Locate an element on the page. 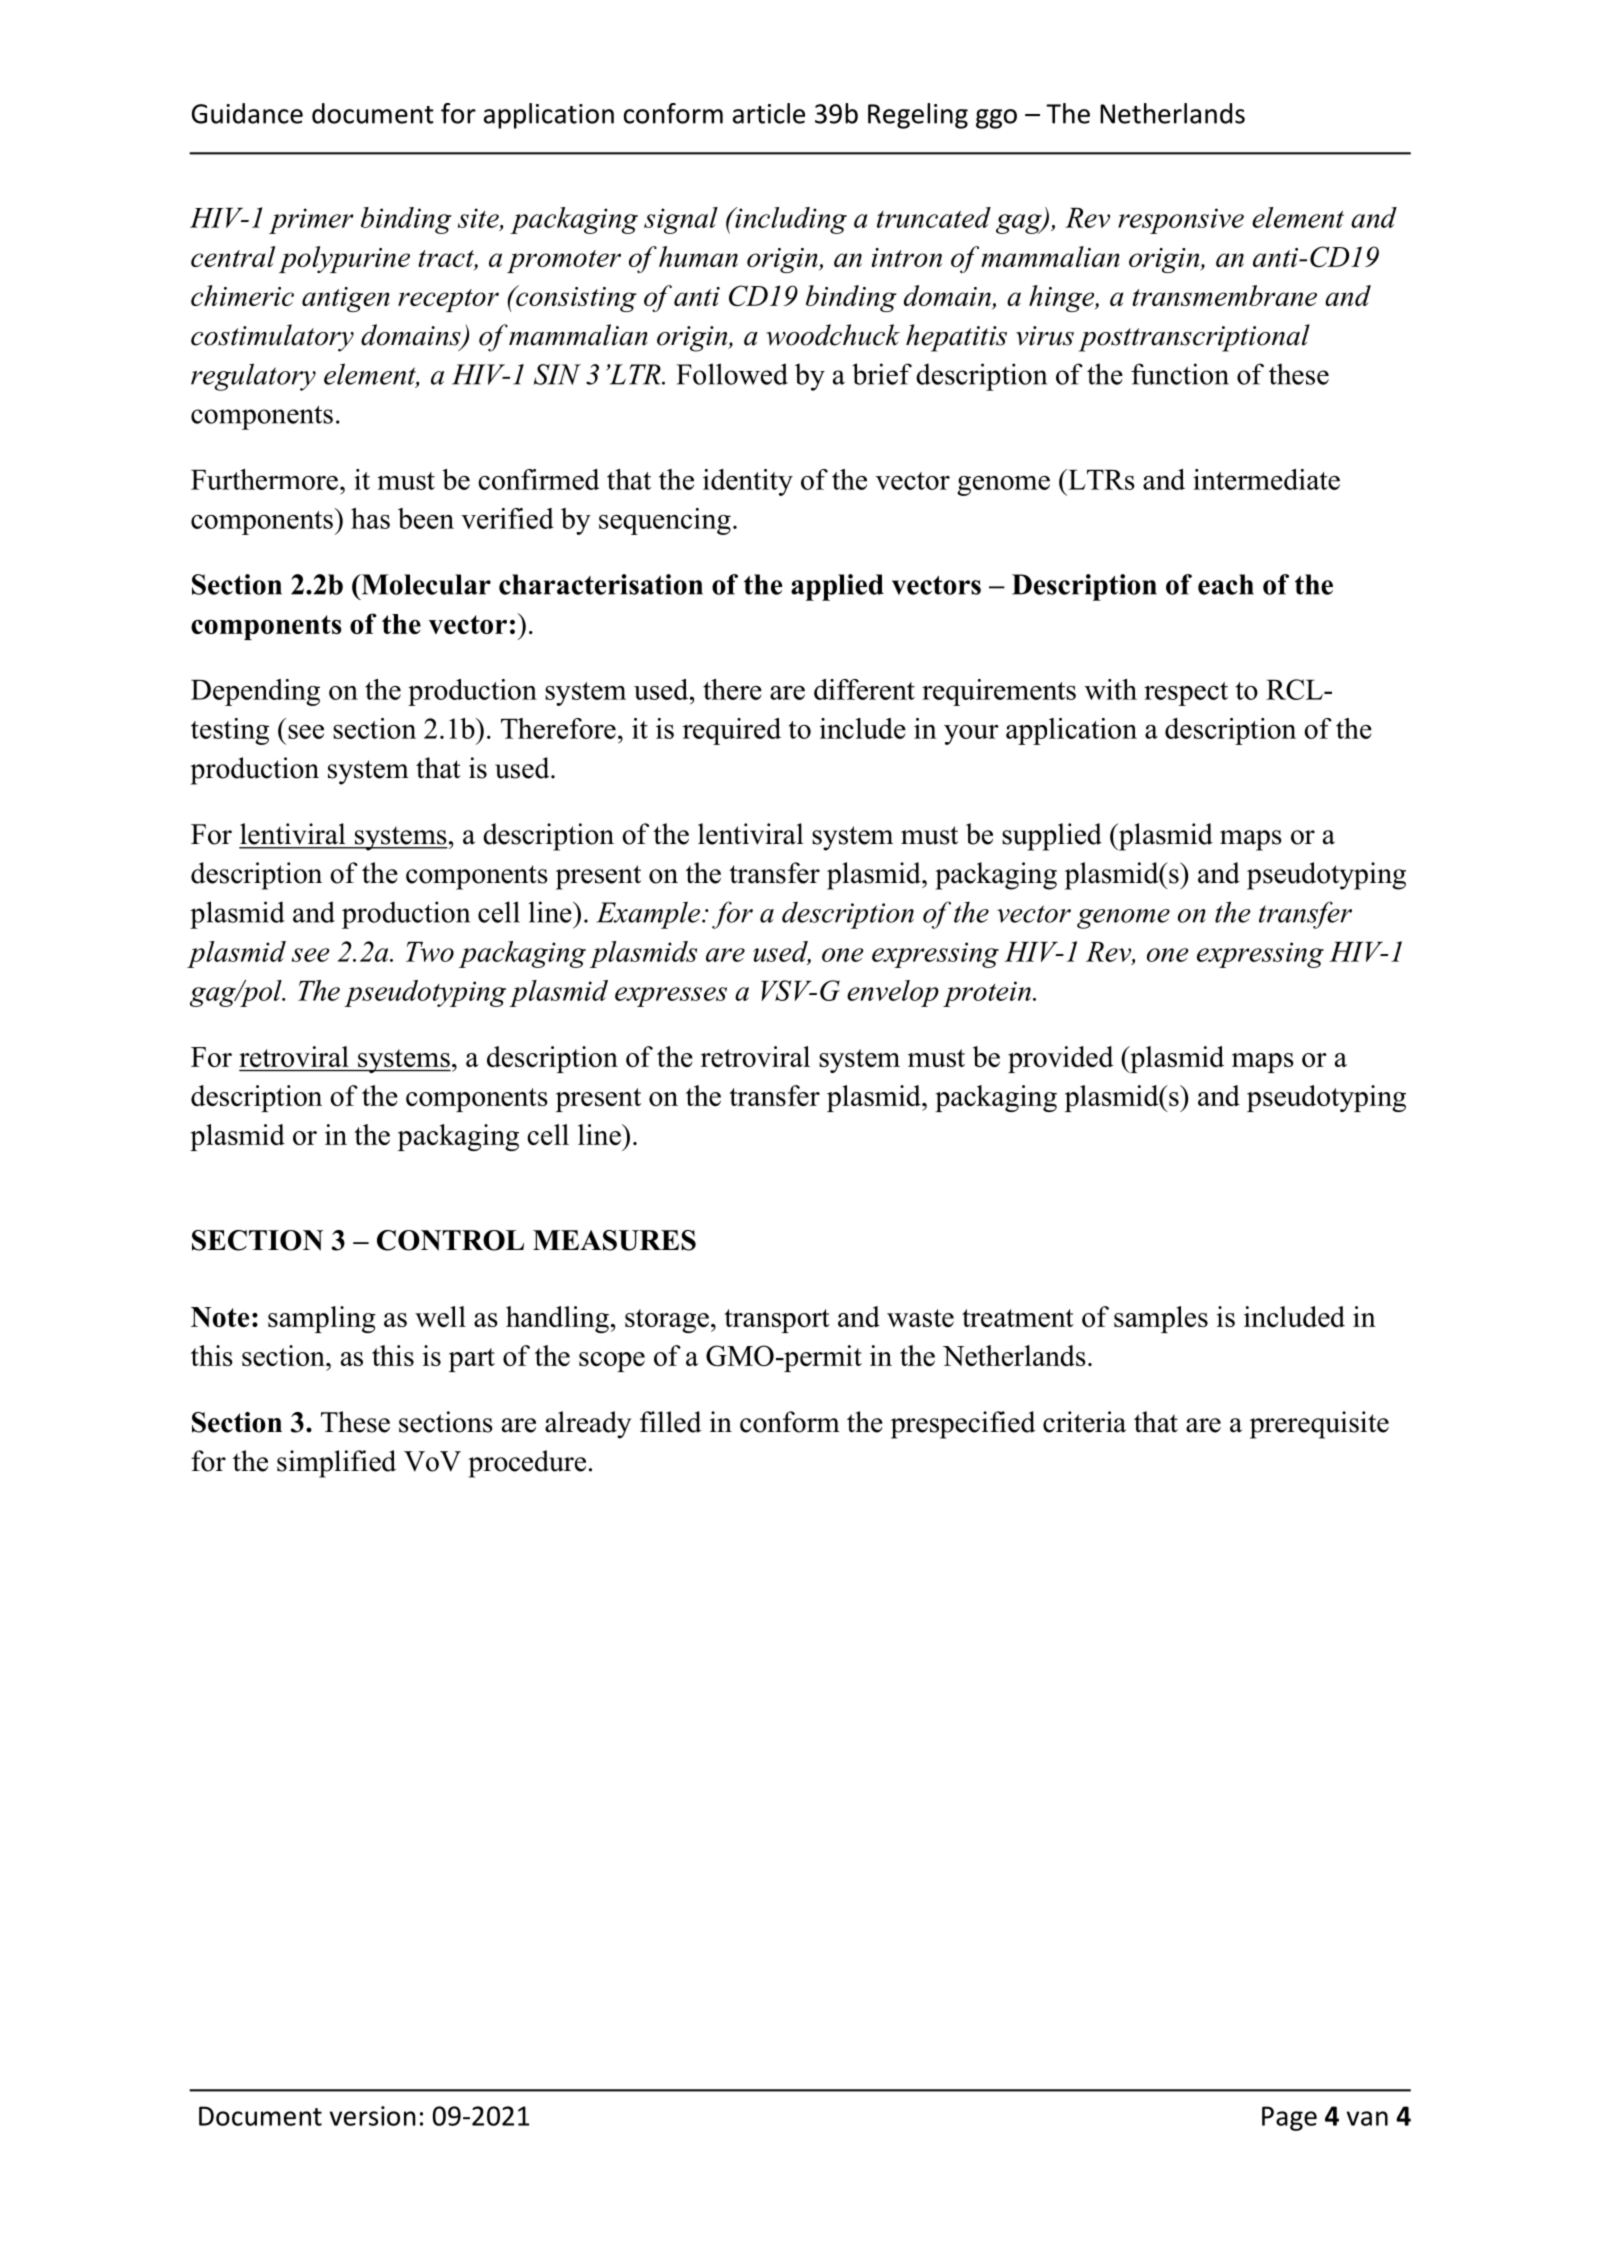 The width and height of the document is (1602, 2265). van is located at coordinates (1367, 2118).
